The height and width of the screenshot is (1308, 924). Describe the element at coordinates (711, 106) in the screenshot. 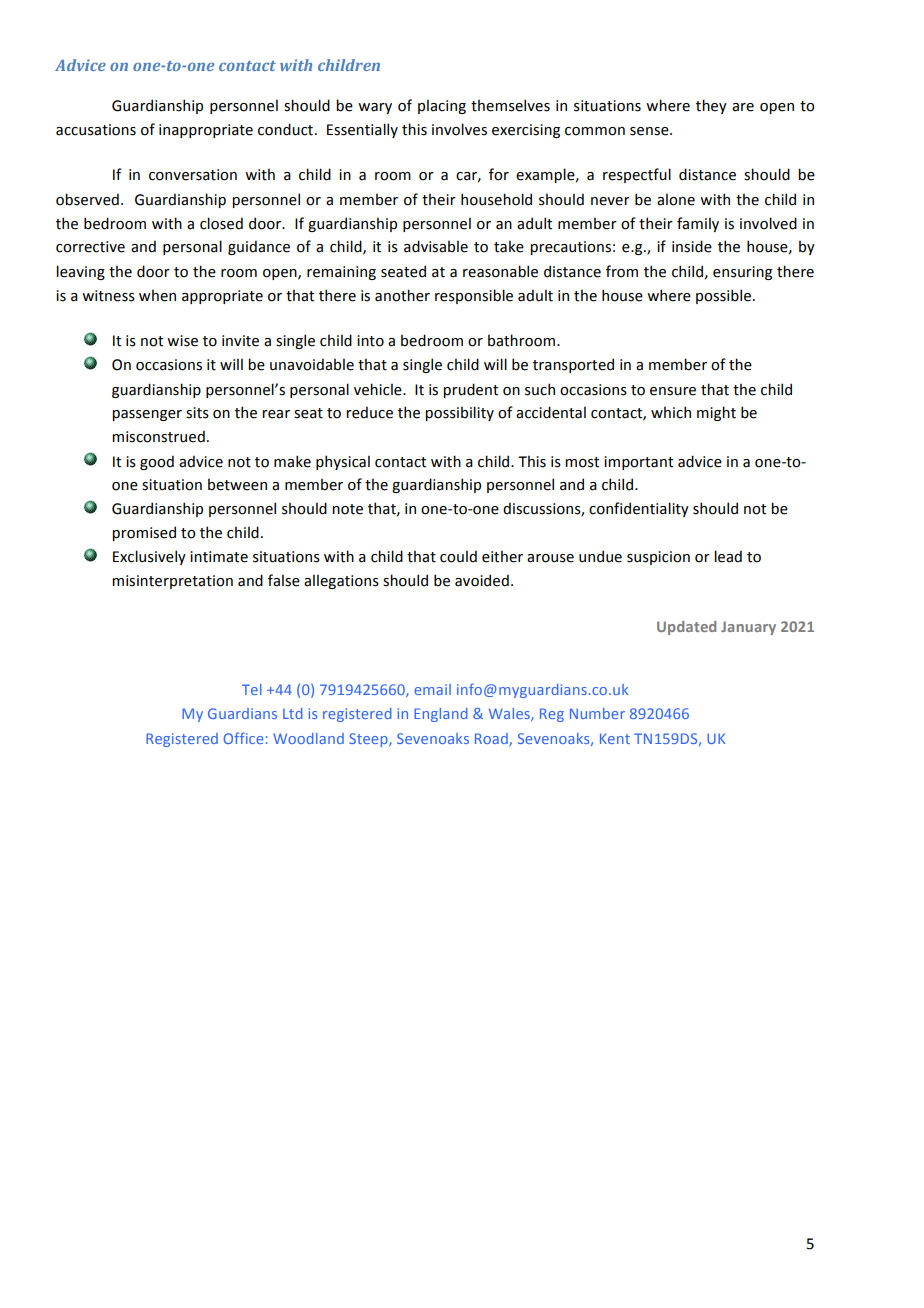

I see `they` at that location.
